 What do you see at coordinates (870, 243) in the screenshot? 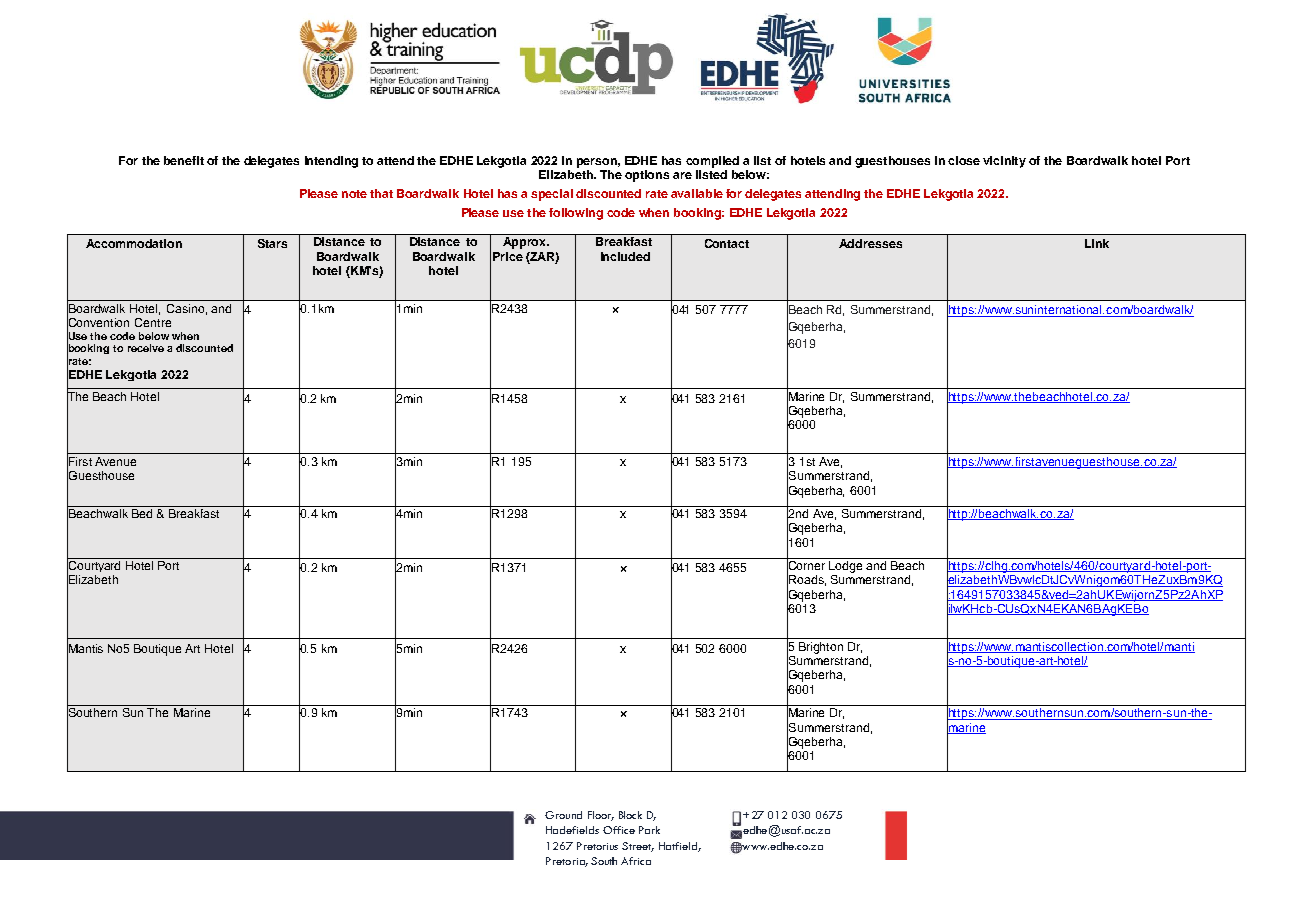
I see `Addresses` at bounding box center [870, 243].
